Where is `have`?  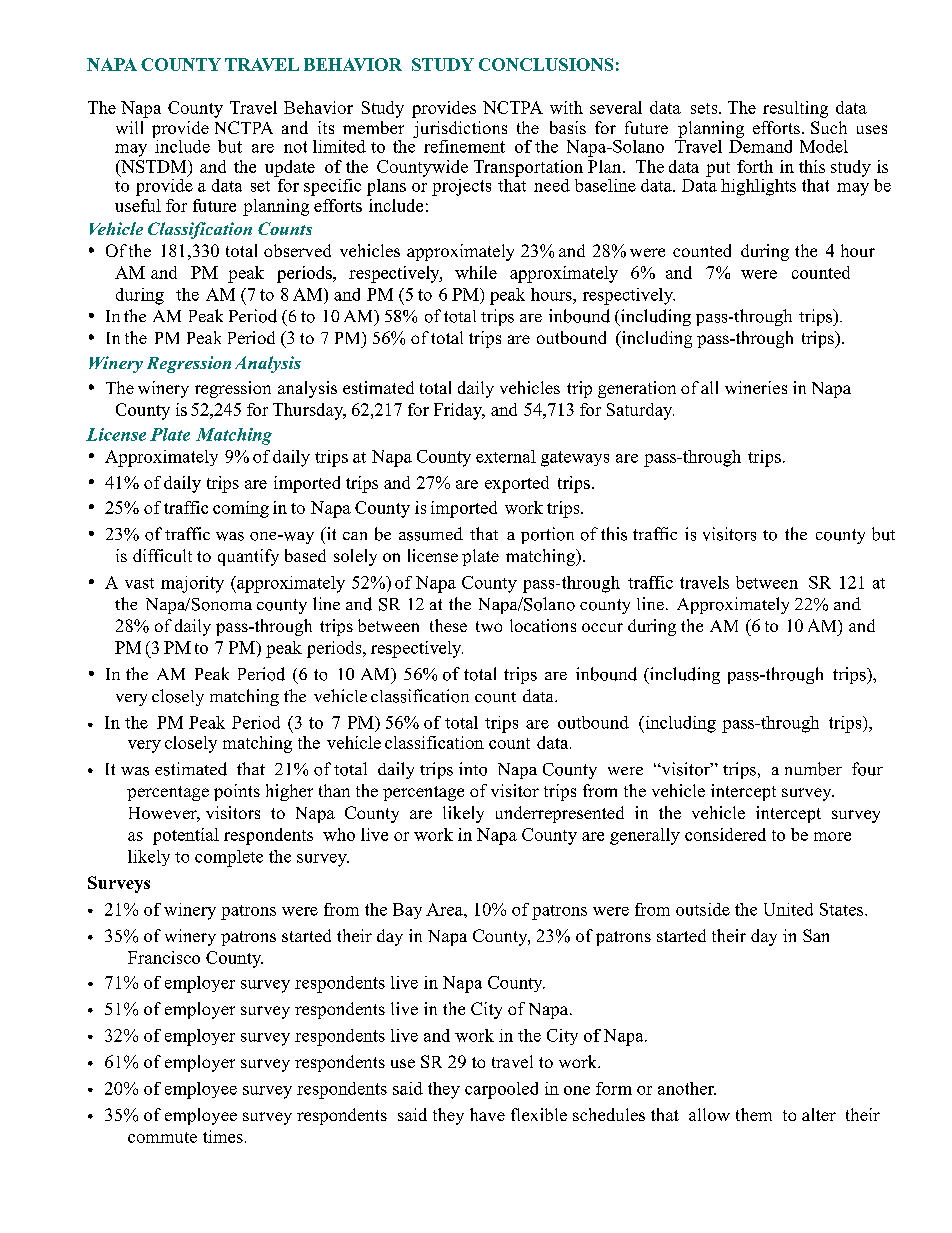 have is located at coordinates (487, 1114).
